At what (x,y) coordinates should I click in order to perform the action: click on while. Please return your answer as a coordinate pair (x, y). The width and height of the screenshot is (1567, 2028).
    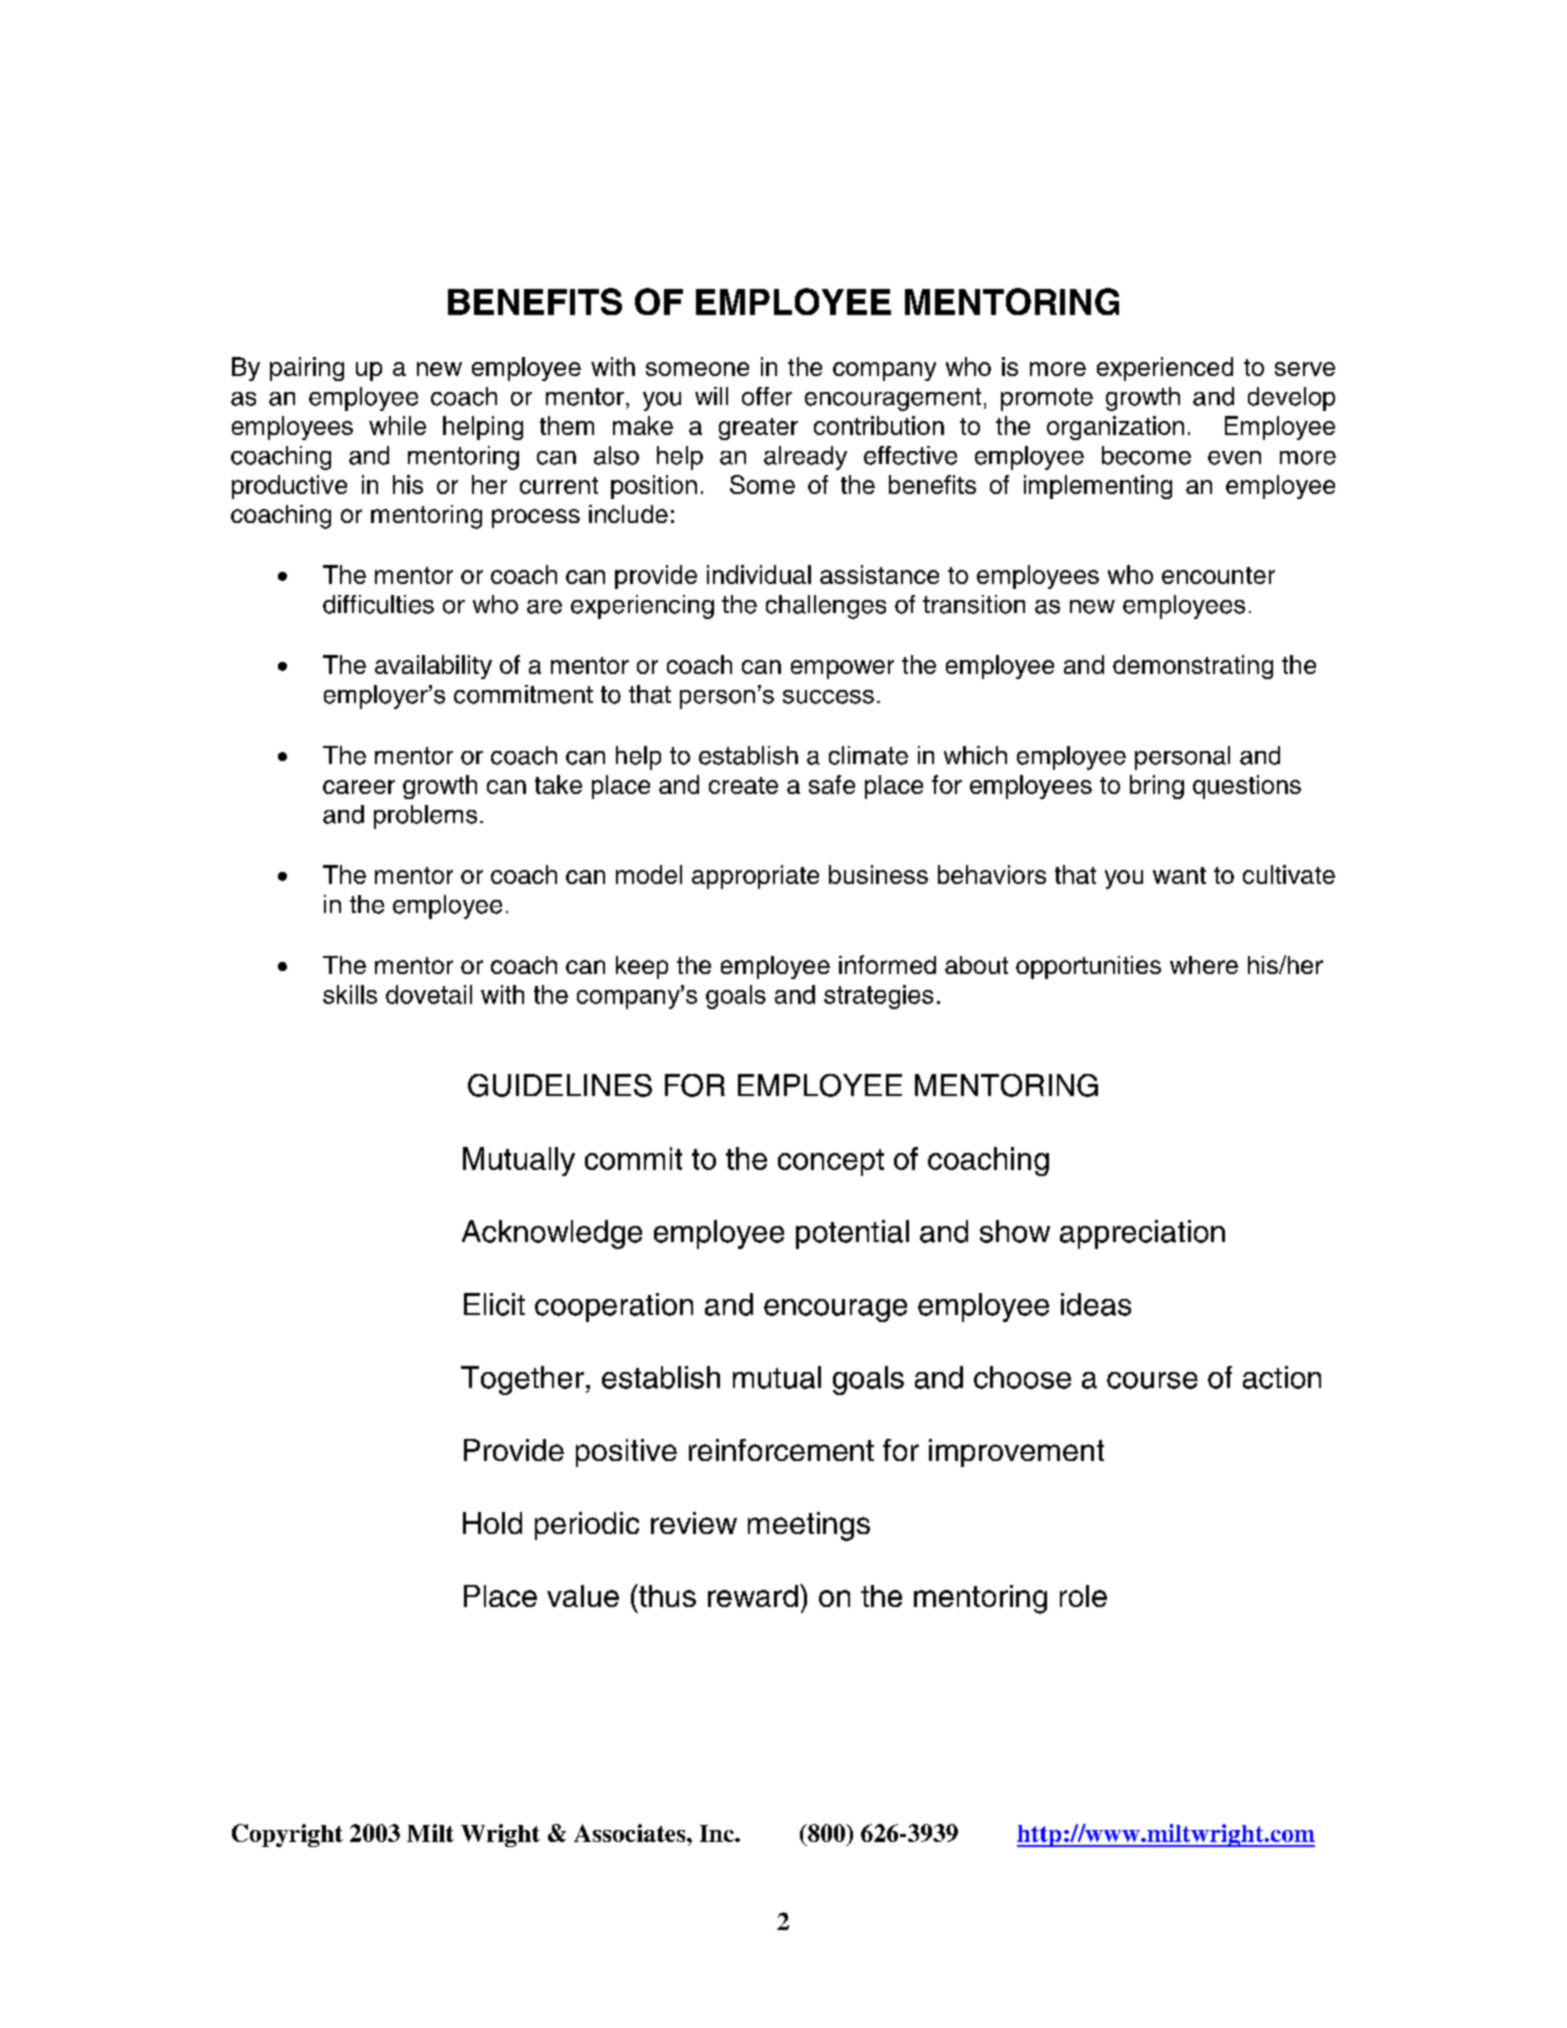
    Looking at the image, I should click on (397, 425).
